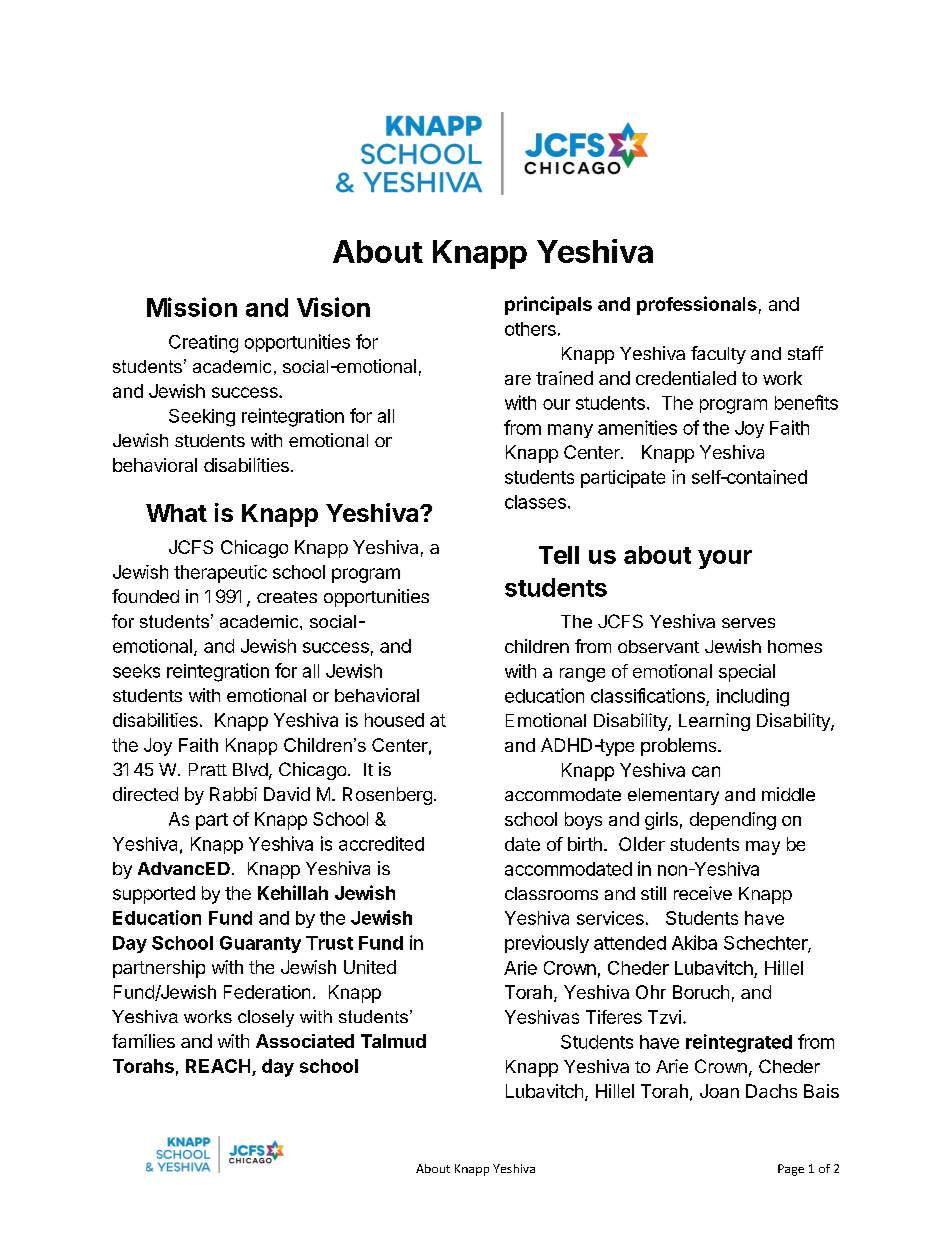 This document has height=1233, width=952. What do you see at coordinates (203, 344) in the document?
I see `Creating` at bounding box center [203, 344].
